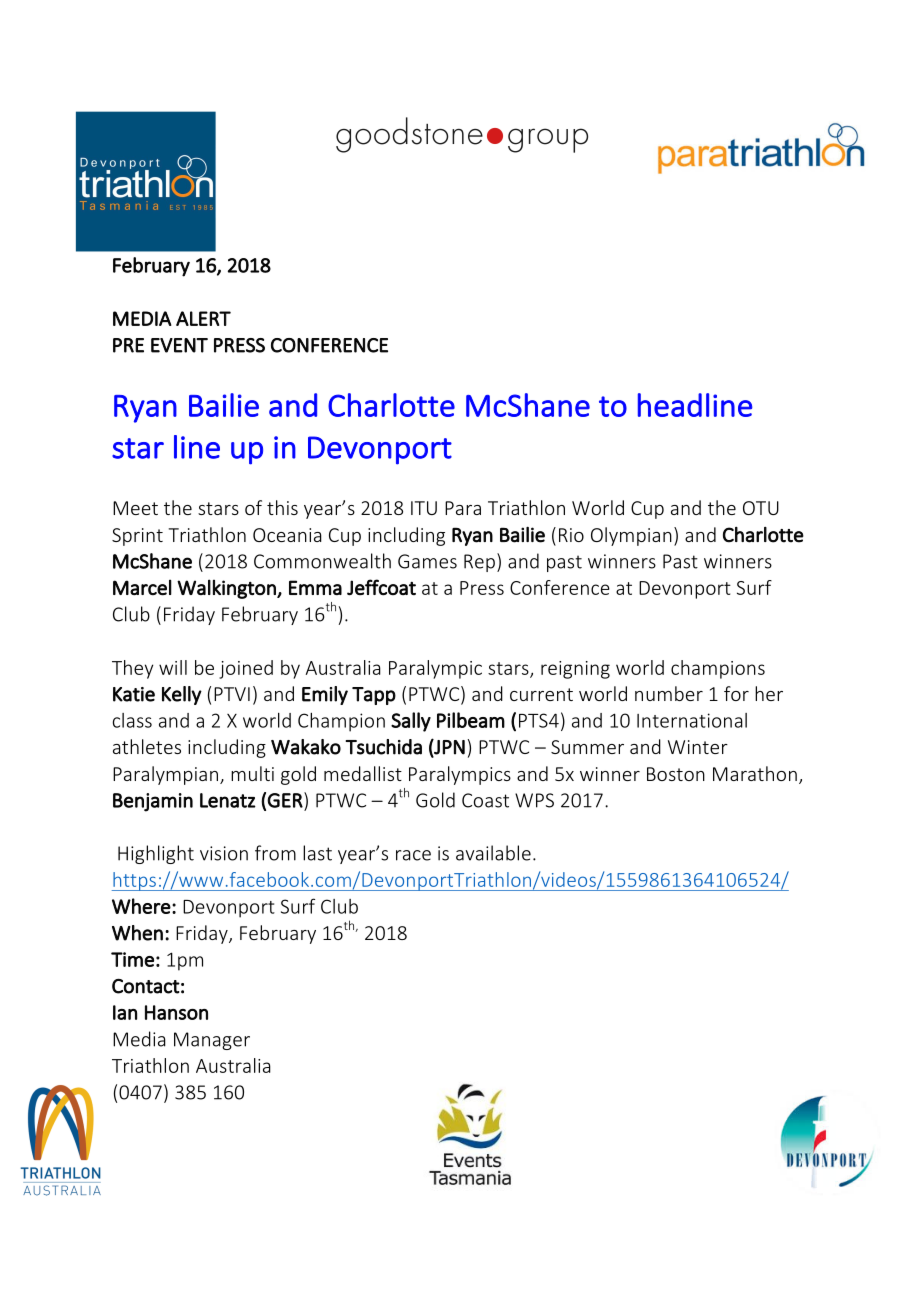 The width and height of the screenshot is (924, 1308). What do you see at coordinates (669, 693) in the screenshot?
I see `number` at bounding box center [669, 693].
